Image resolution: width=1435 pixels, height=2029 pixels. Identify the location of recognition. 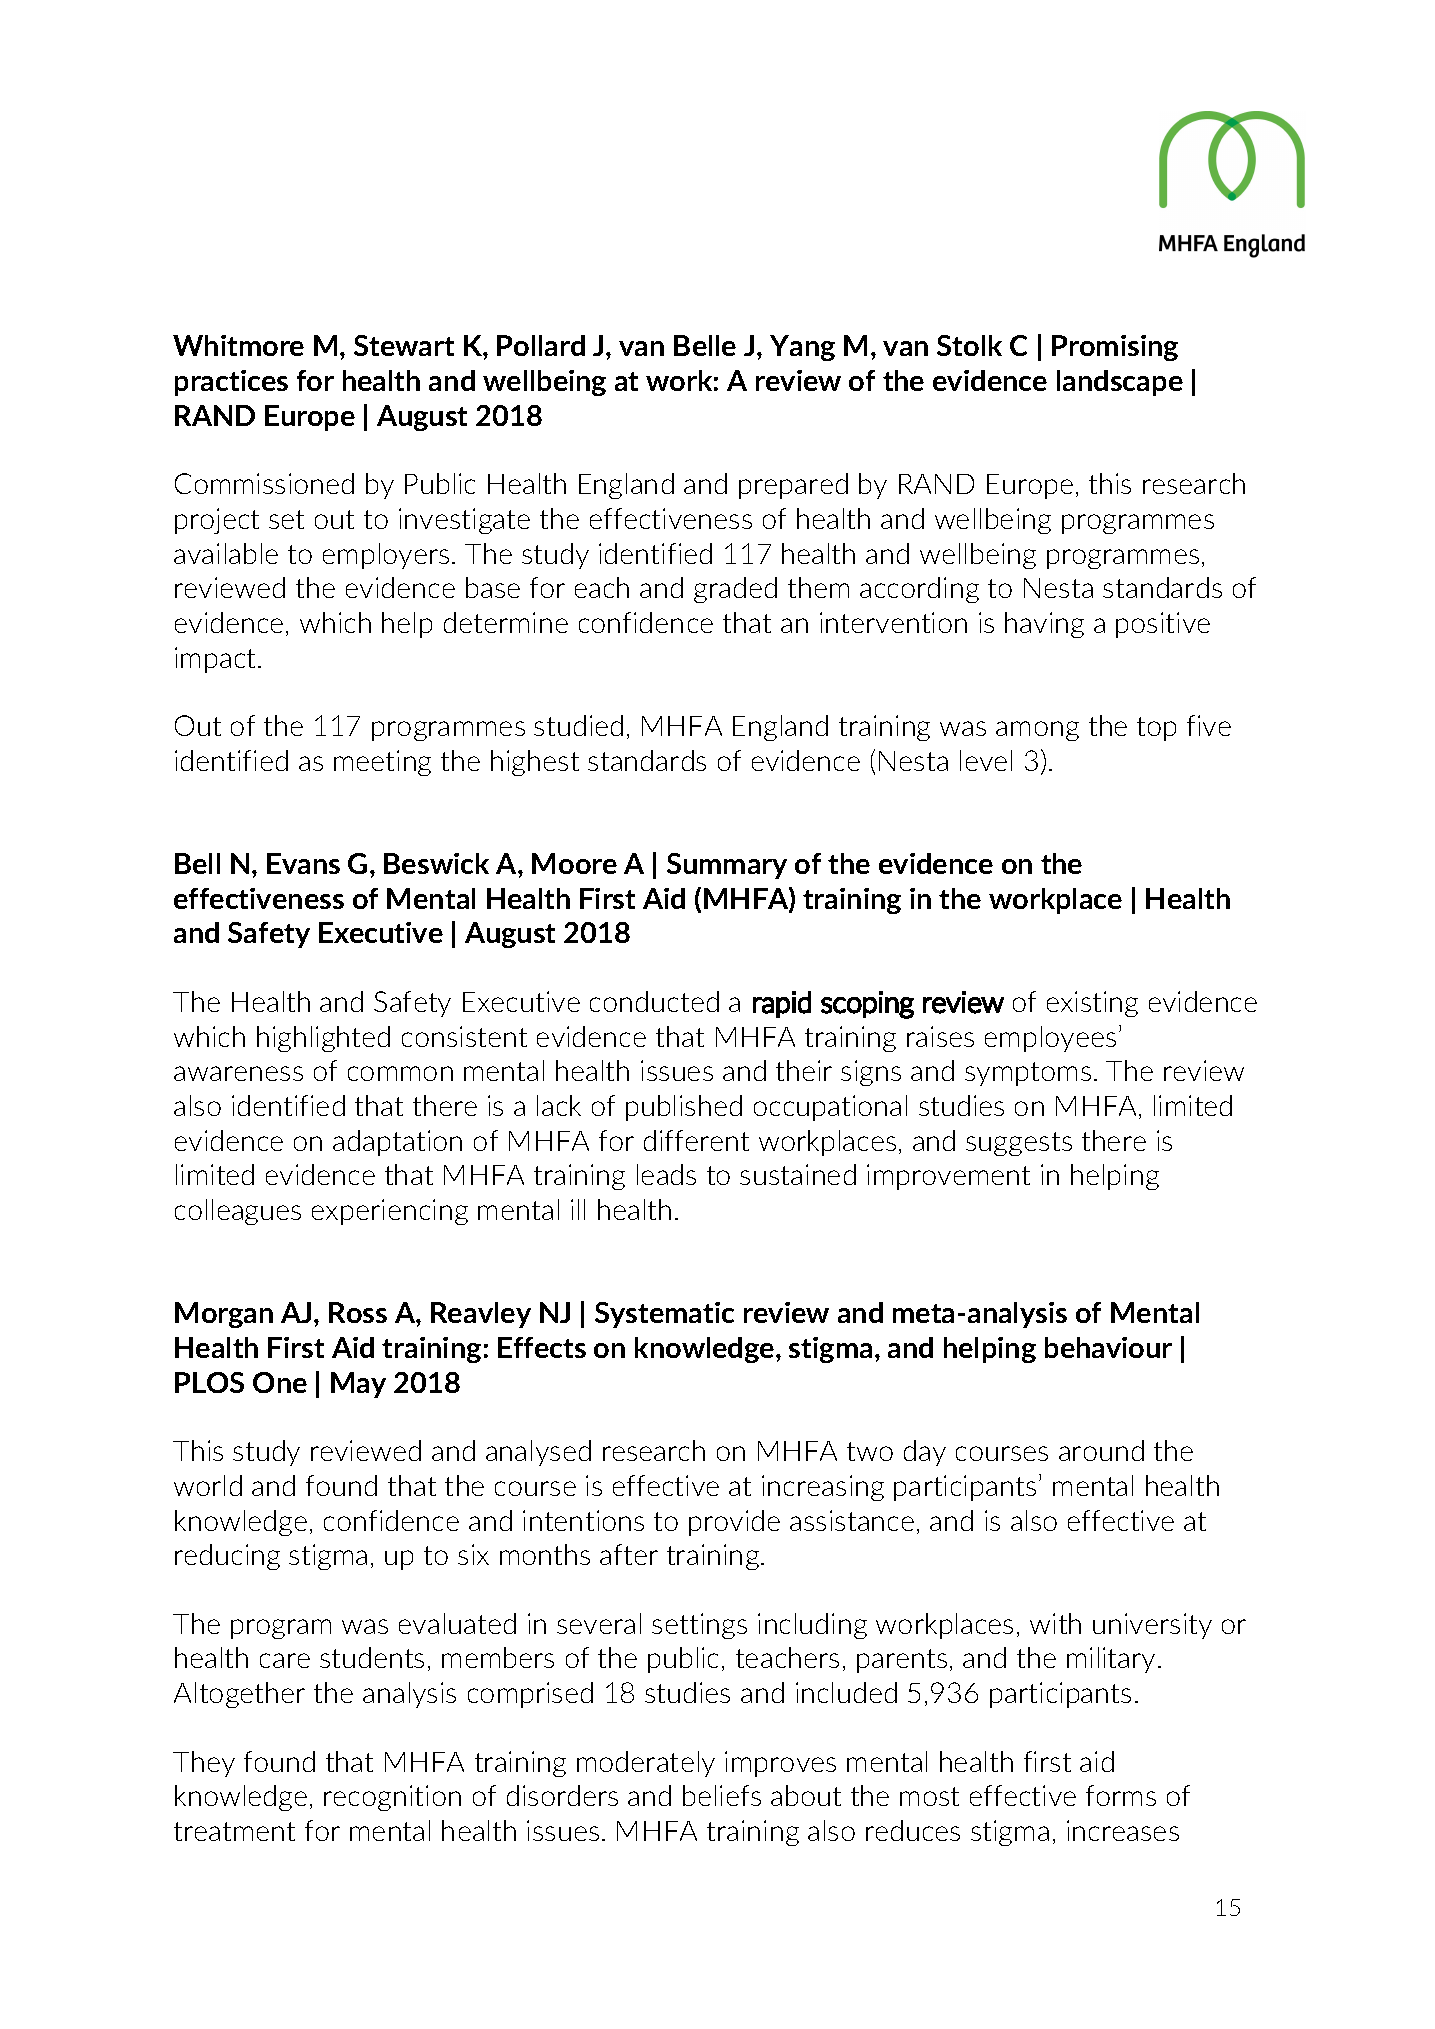
(392, 1798).
